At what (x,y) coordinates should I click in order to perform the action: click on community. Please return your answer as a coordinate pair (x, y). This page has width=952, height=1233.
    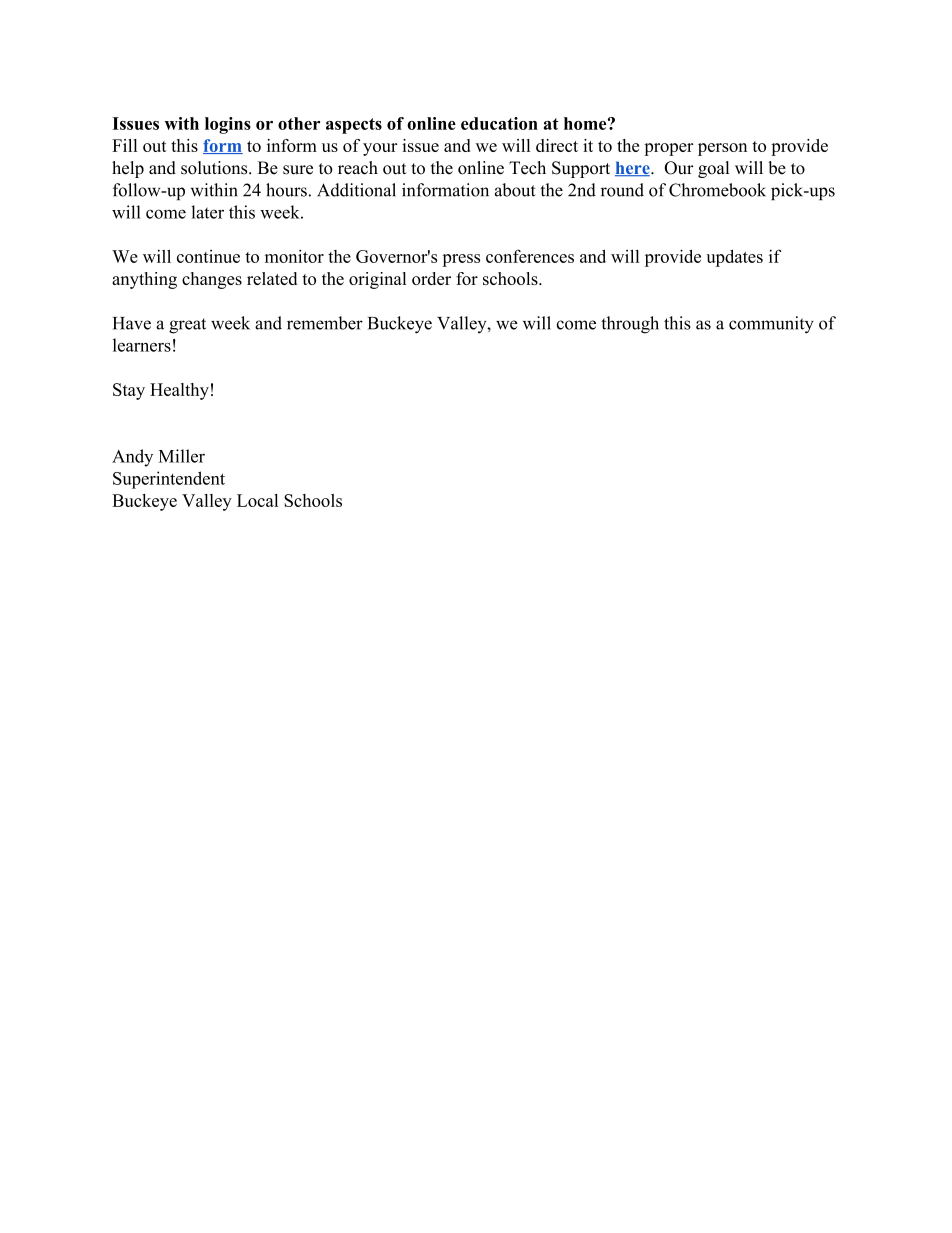
    Looking at the image, I should click on (771, 325).
